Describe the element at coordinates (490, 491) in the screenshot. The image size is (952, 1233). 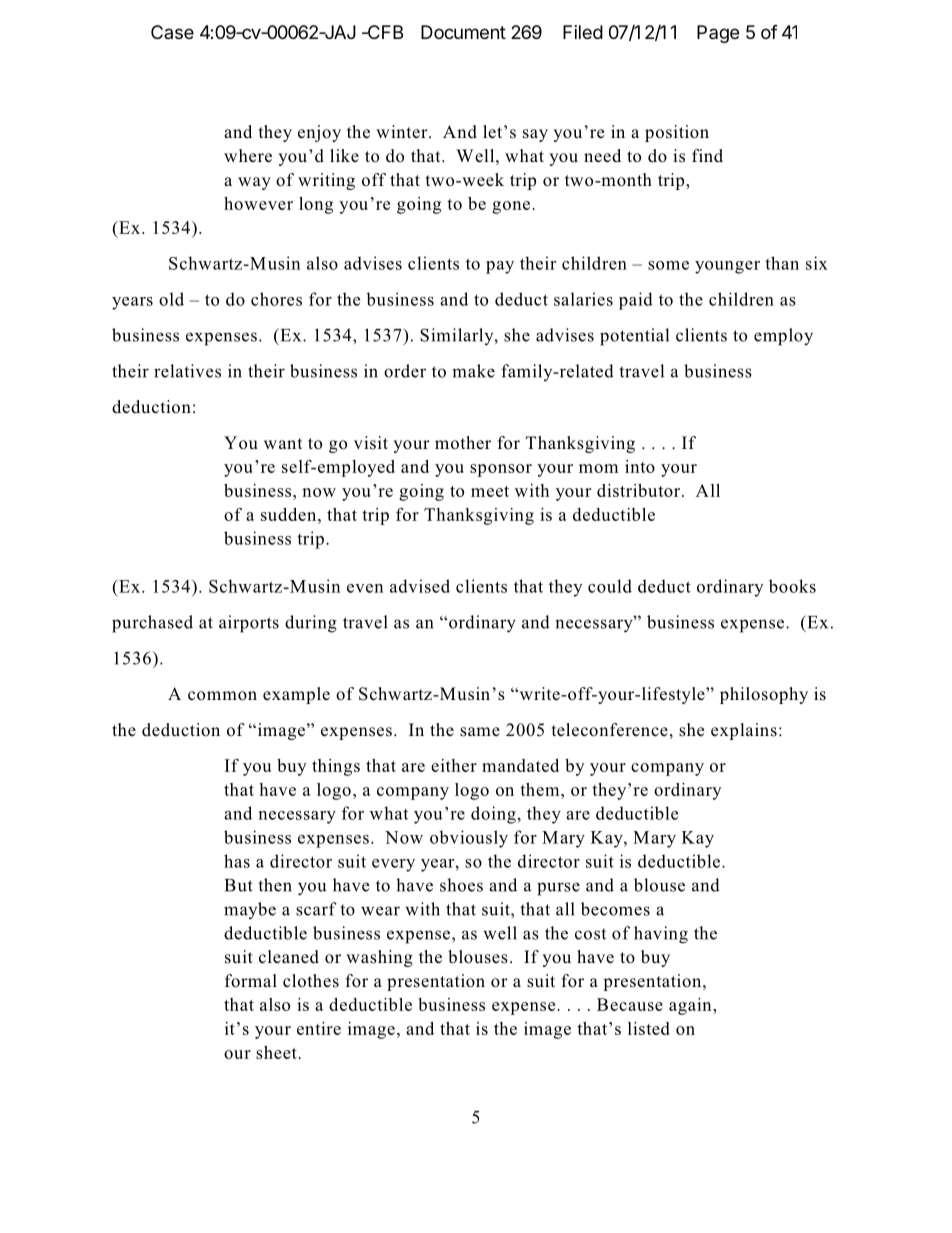
I see `meet` at that location.
